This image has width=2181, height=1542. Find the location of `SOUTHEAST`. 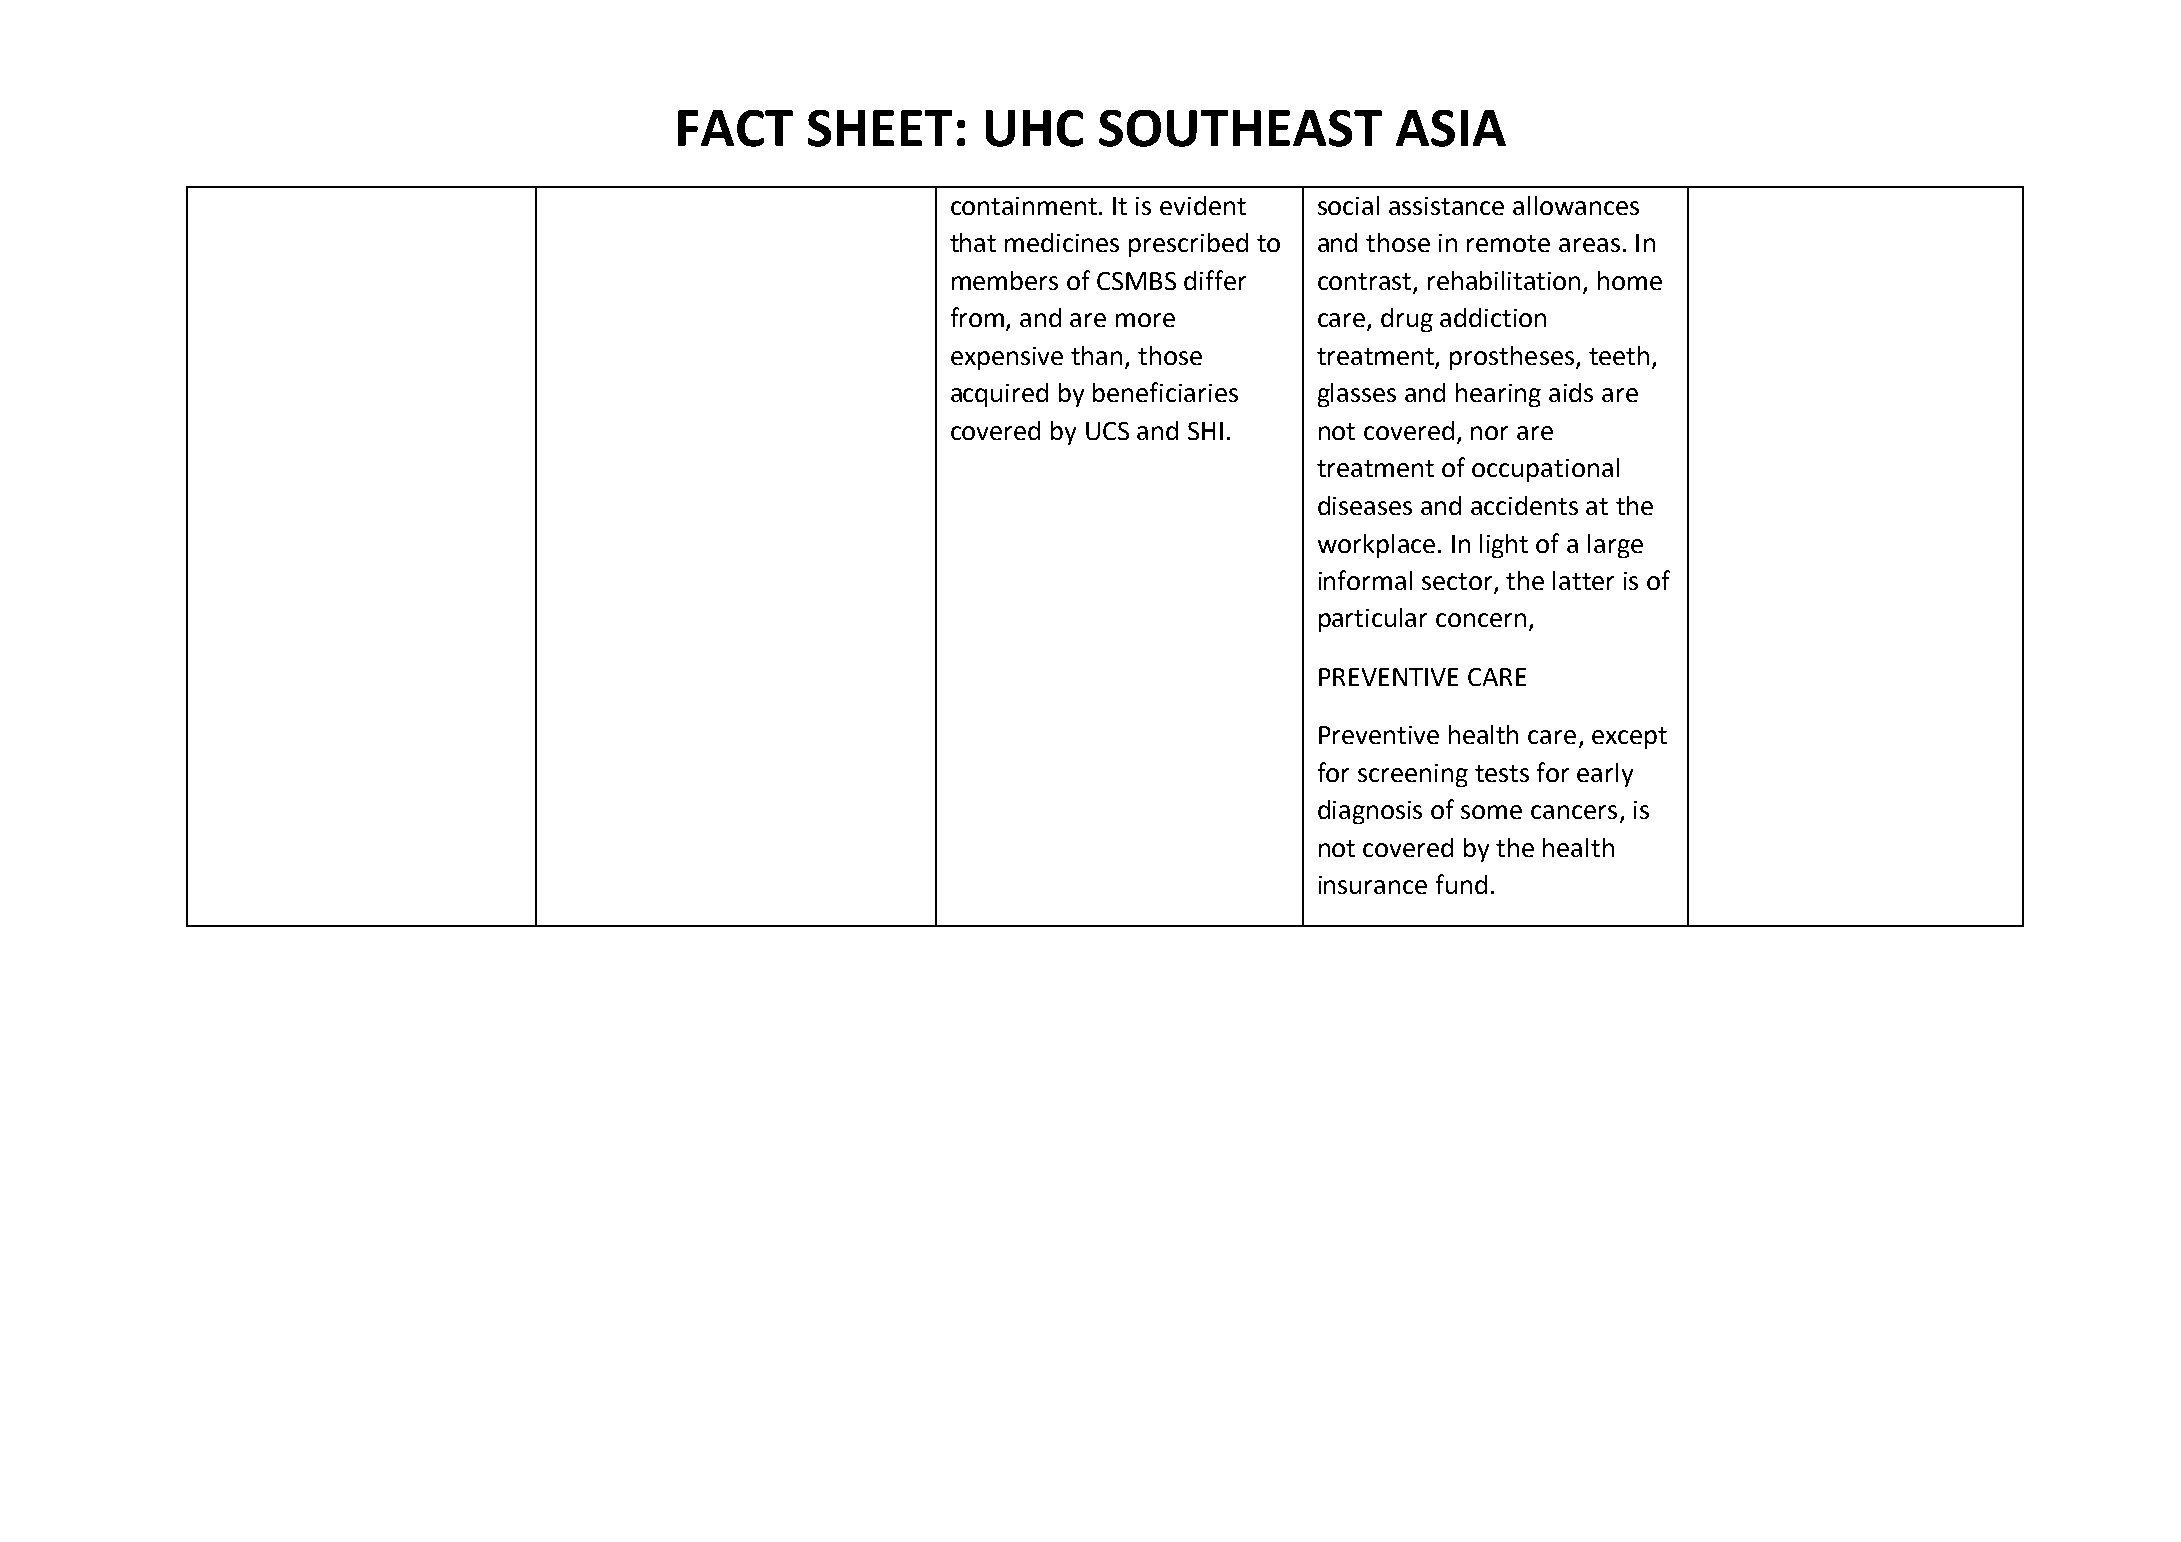

SOUTHEAST is located at coordinates (1240, 128).
